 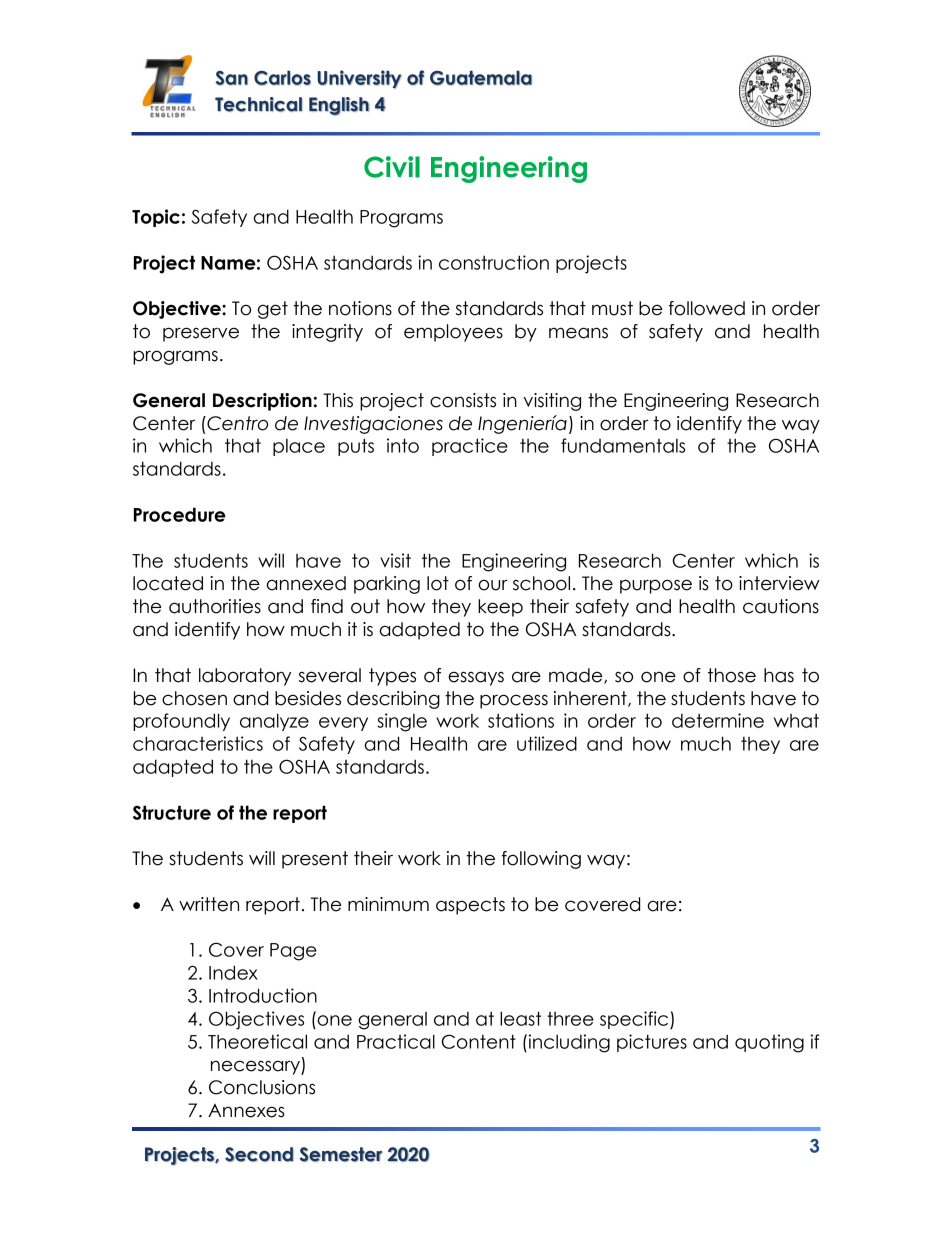 What do you see at coordinates (246, 1111) in the image?
I see `Annexes` at bounding box center [246, 1111].
